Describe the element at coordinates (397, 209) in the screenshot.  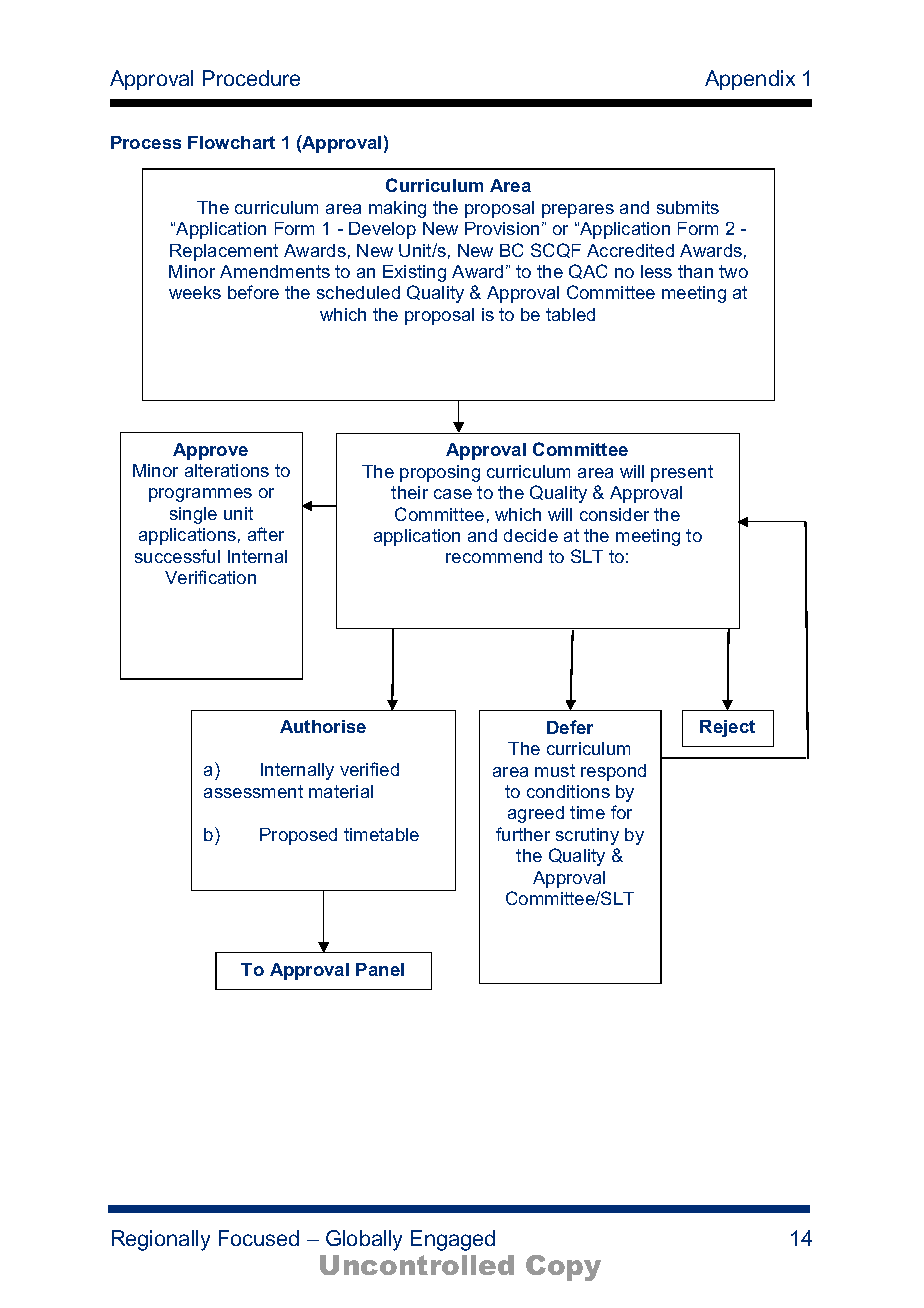
I see `making` at that location.
